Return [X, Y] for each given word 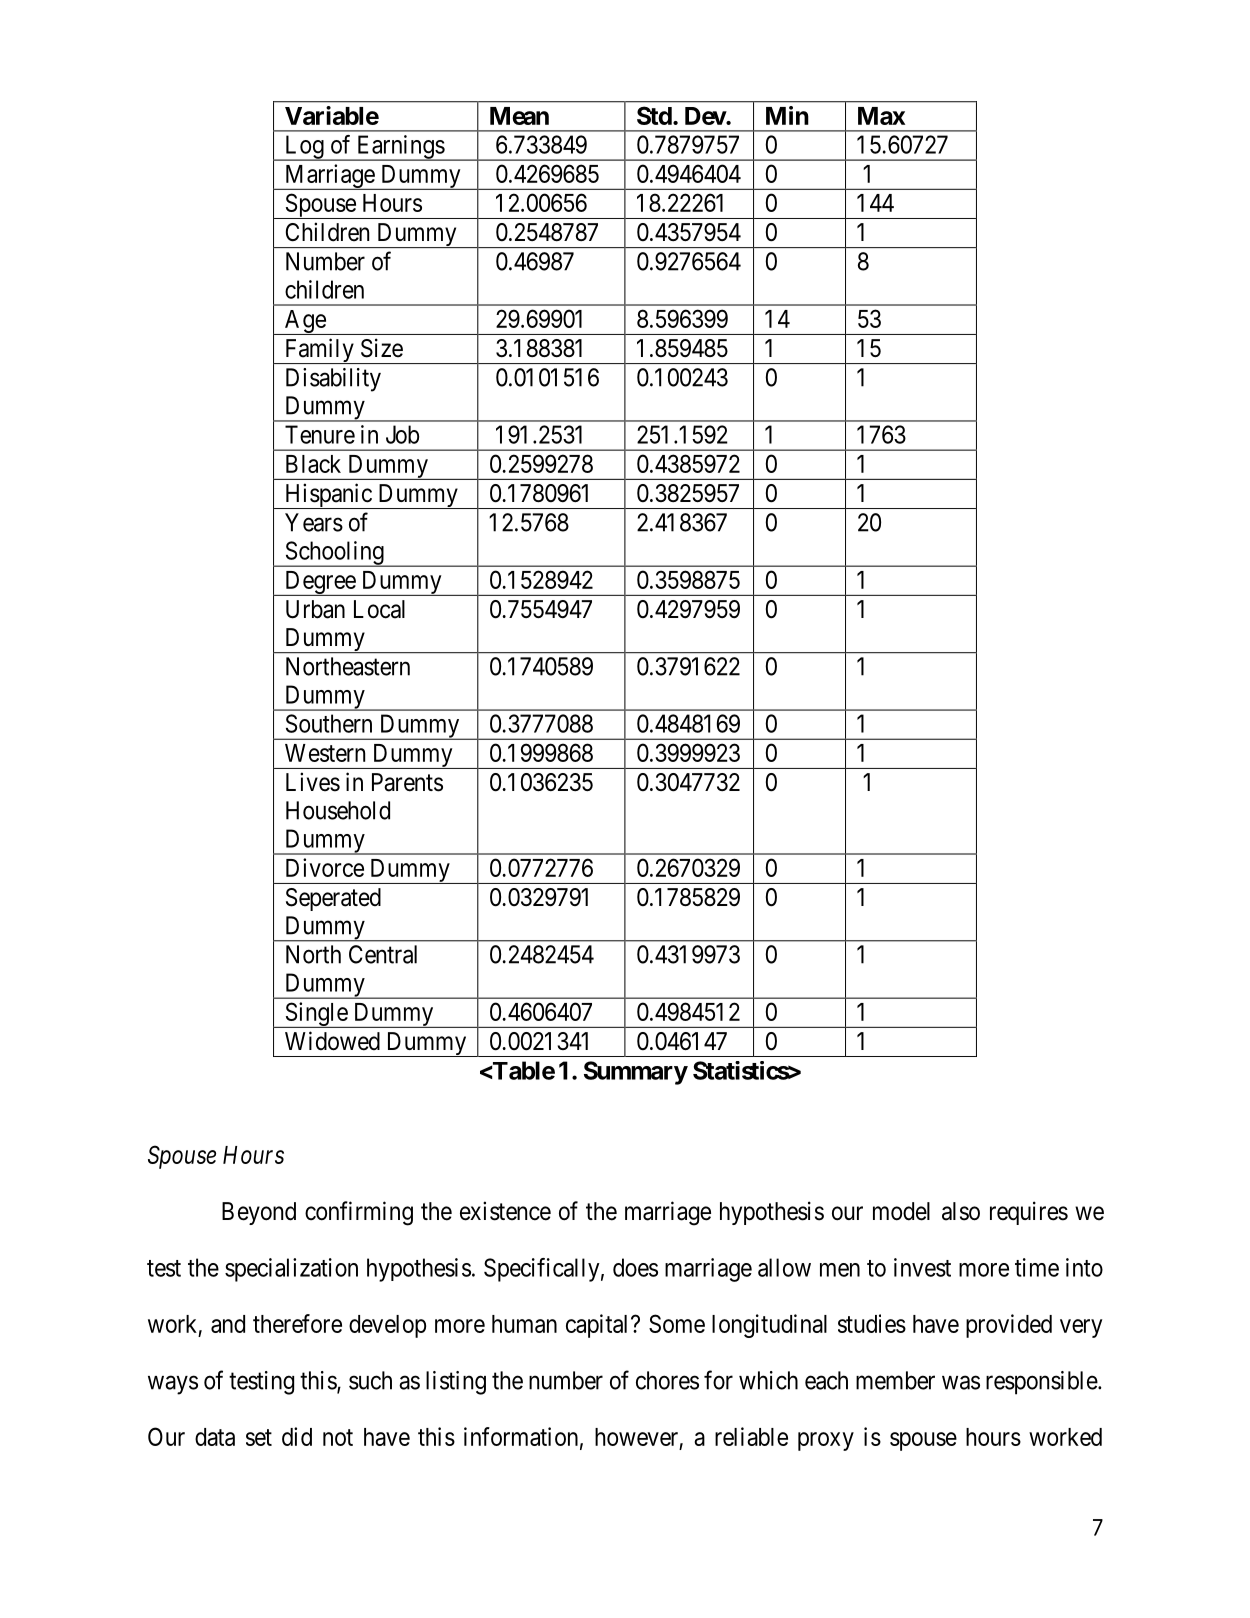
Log [304, 148]
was [961, 1382]
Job [402, 434]
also [961, 1211]
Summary [636, 1073]
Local [379, 609]
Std [654, 115]
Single [316, 1015]
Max [881, 116]
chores [667, 1380]
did [297, 1436]
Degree [320, 583]
